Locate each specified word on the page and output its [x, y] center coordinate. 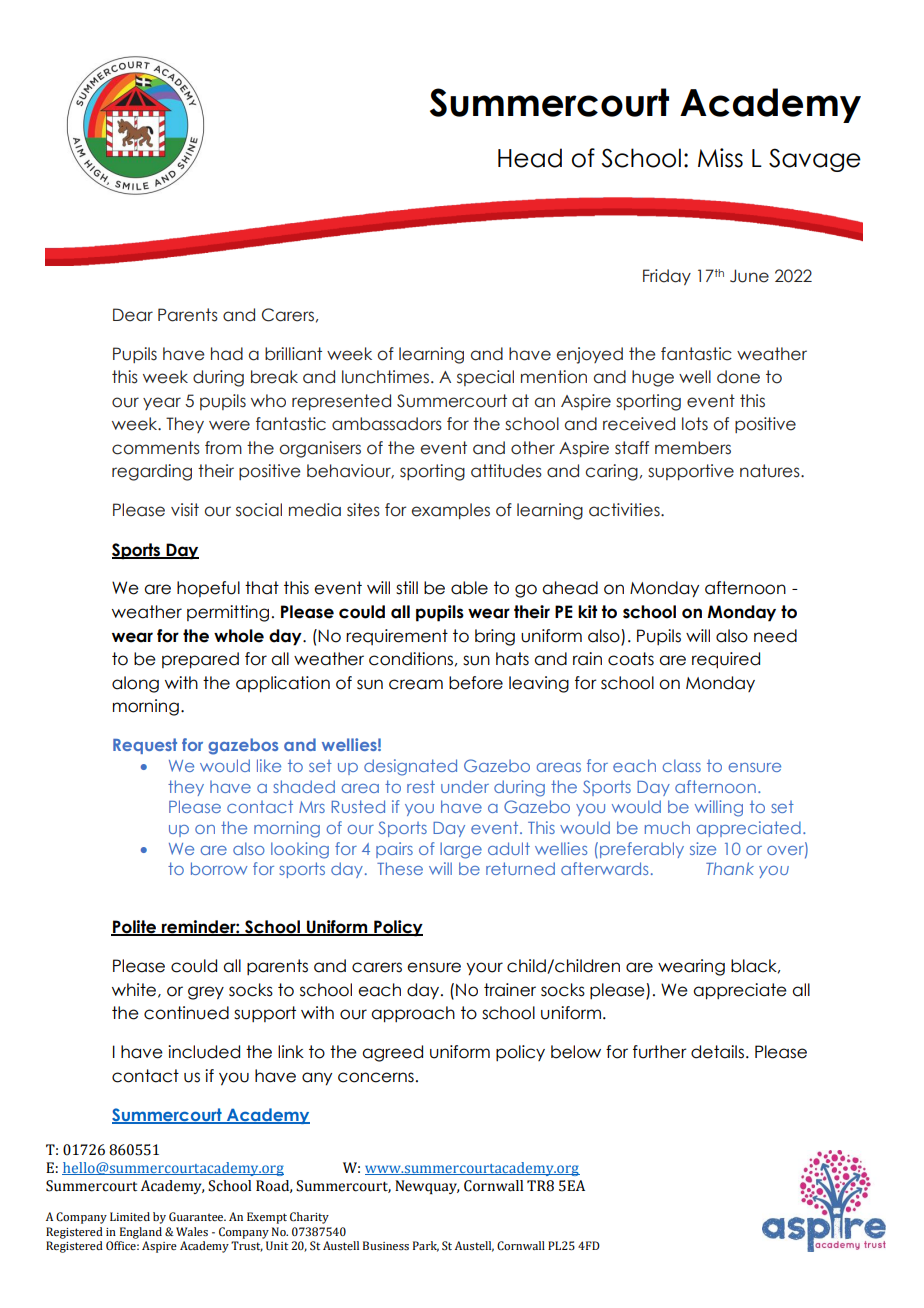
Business [386, 1246]
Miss [720, 158]
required [726, 660]
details [717, 1052]
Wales [192, 1232]
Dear [133, 315]
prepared [200, 660]
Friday [667, 277]
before [476, 683]
